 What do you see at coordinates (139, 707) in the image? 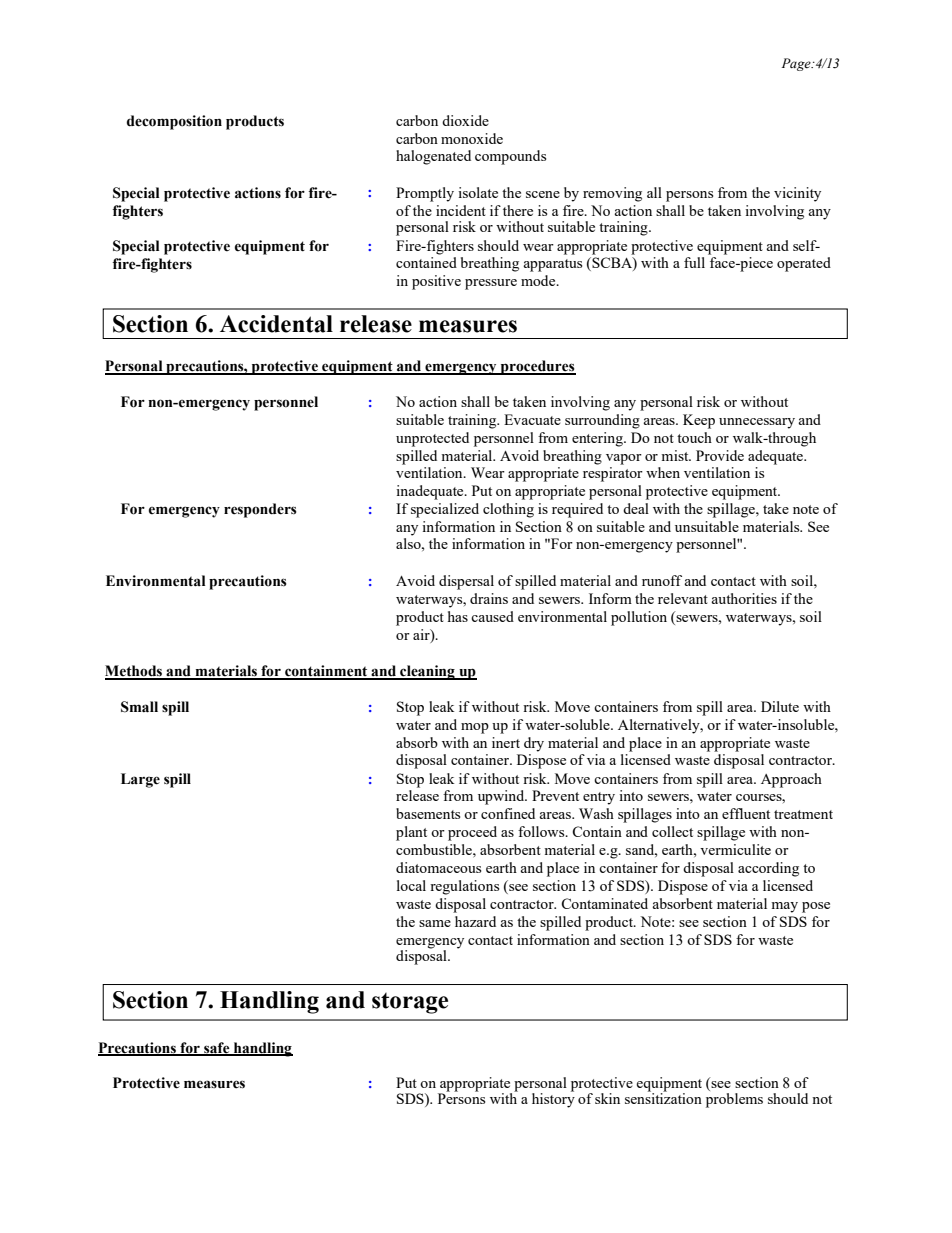
I see `Small` at bounding box center [139, 707].
